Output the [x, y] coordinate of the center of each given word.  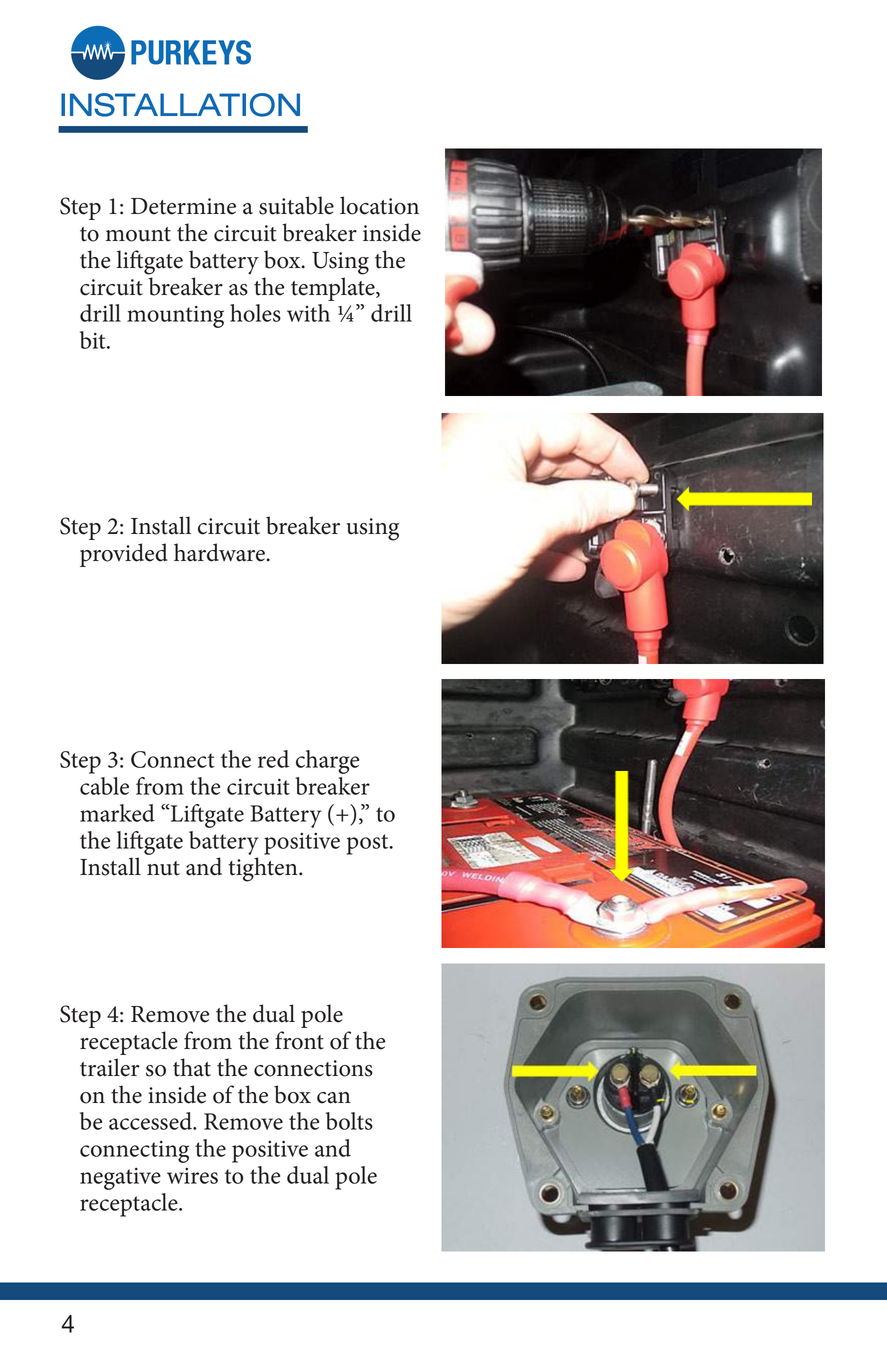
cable [104, 786]
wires [192, 1176]
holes [255, 313]
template [334, 289]
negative [120, 1179]
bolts [349, 1121]
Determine [183, 206]
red [273, 759]
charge [327, 762]
